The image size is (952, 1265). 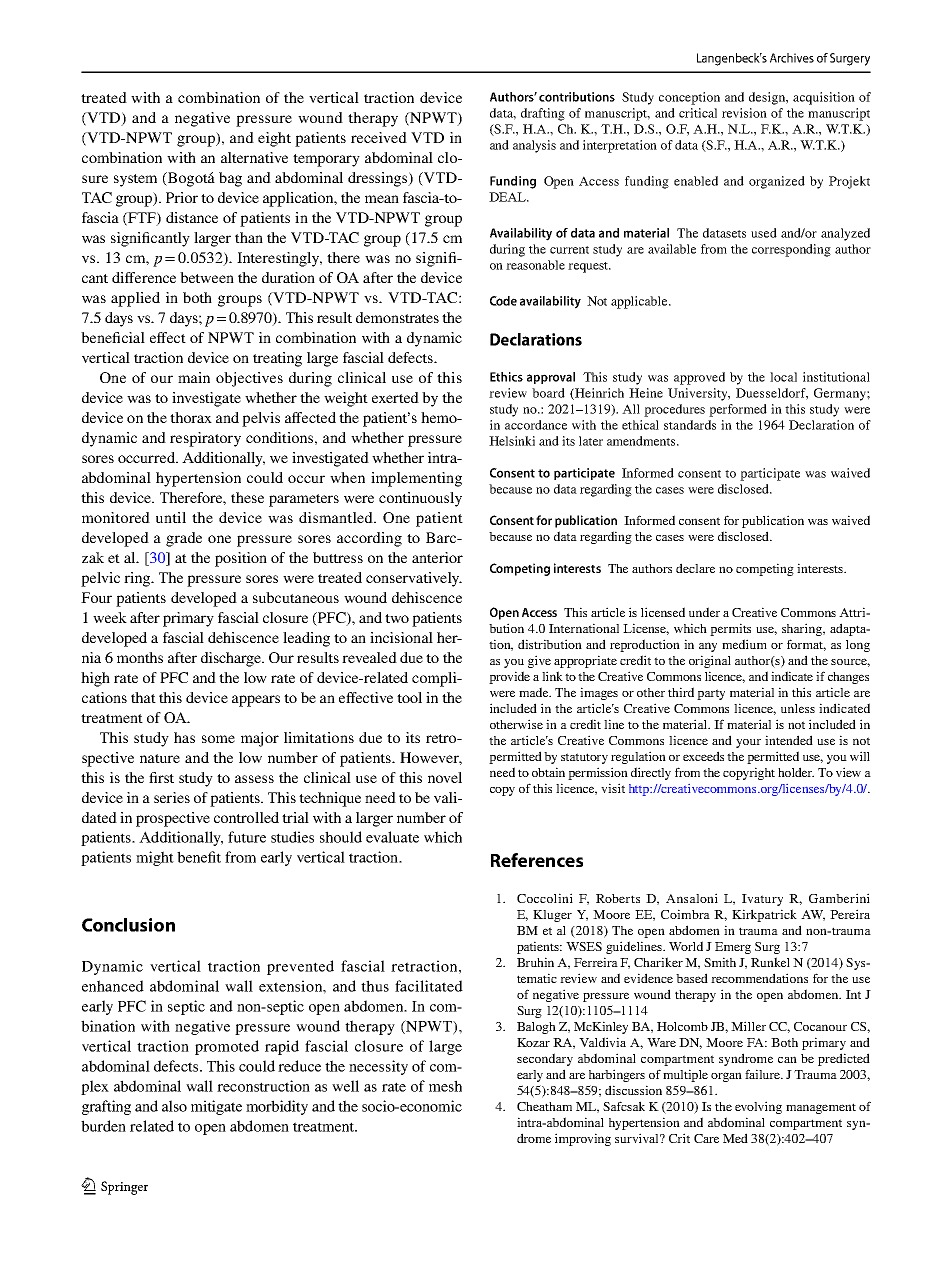 What do you see at coordinates (207, 277) in the screenshot?
I see `between` at bounding box center [207, 277].
